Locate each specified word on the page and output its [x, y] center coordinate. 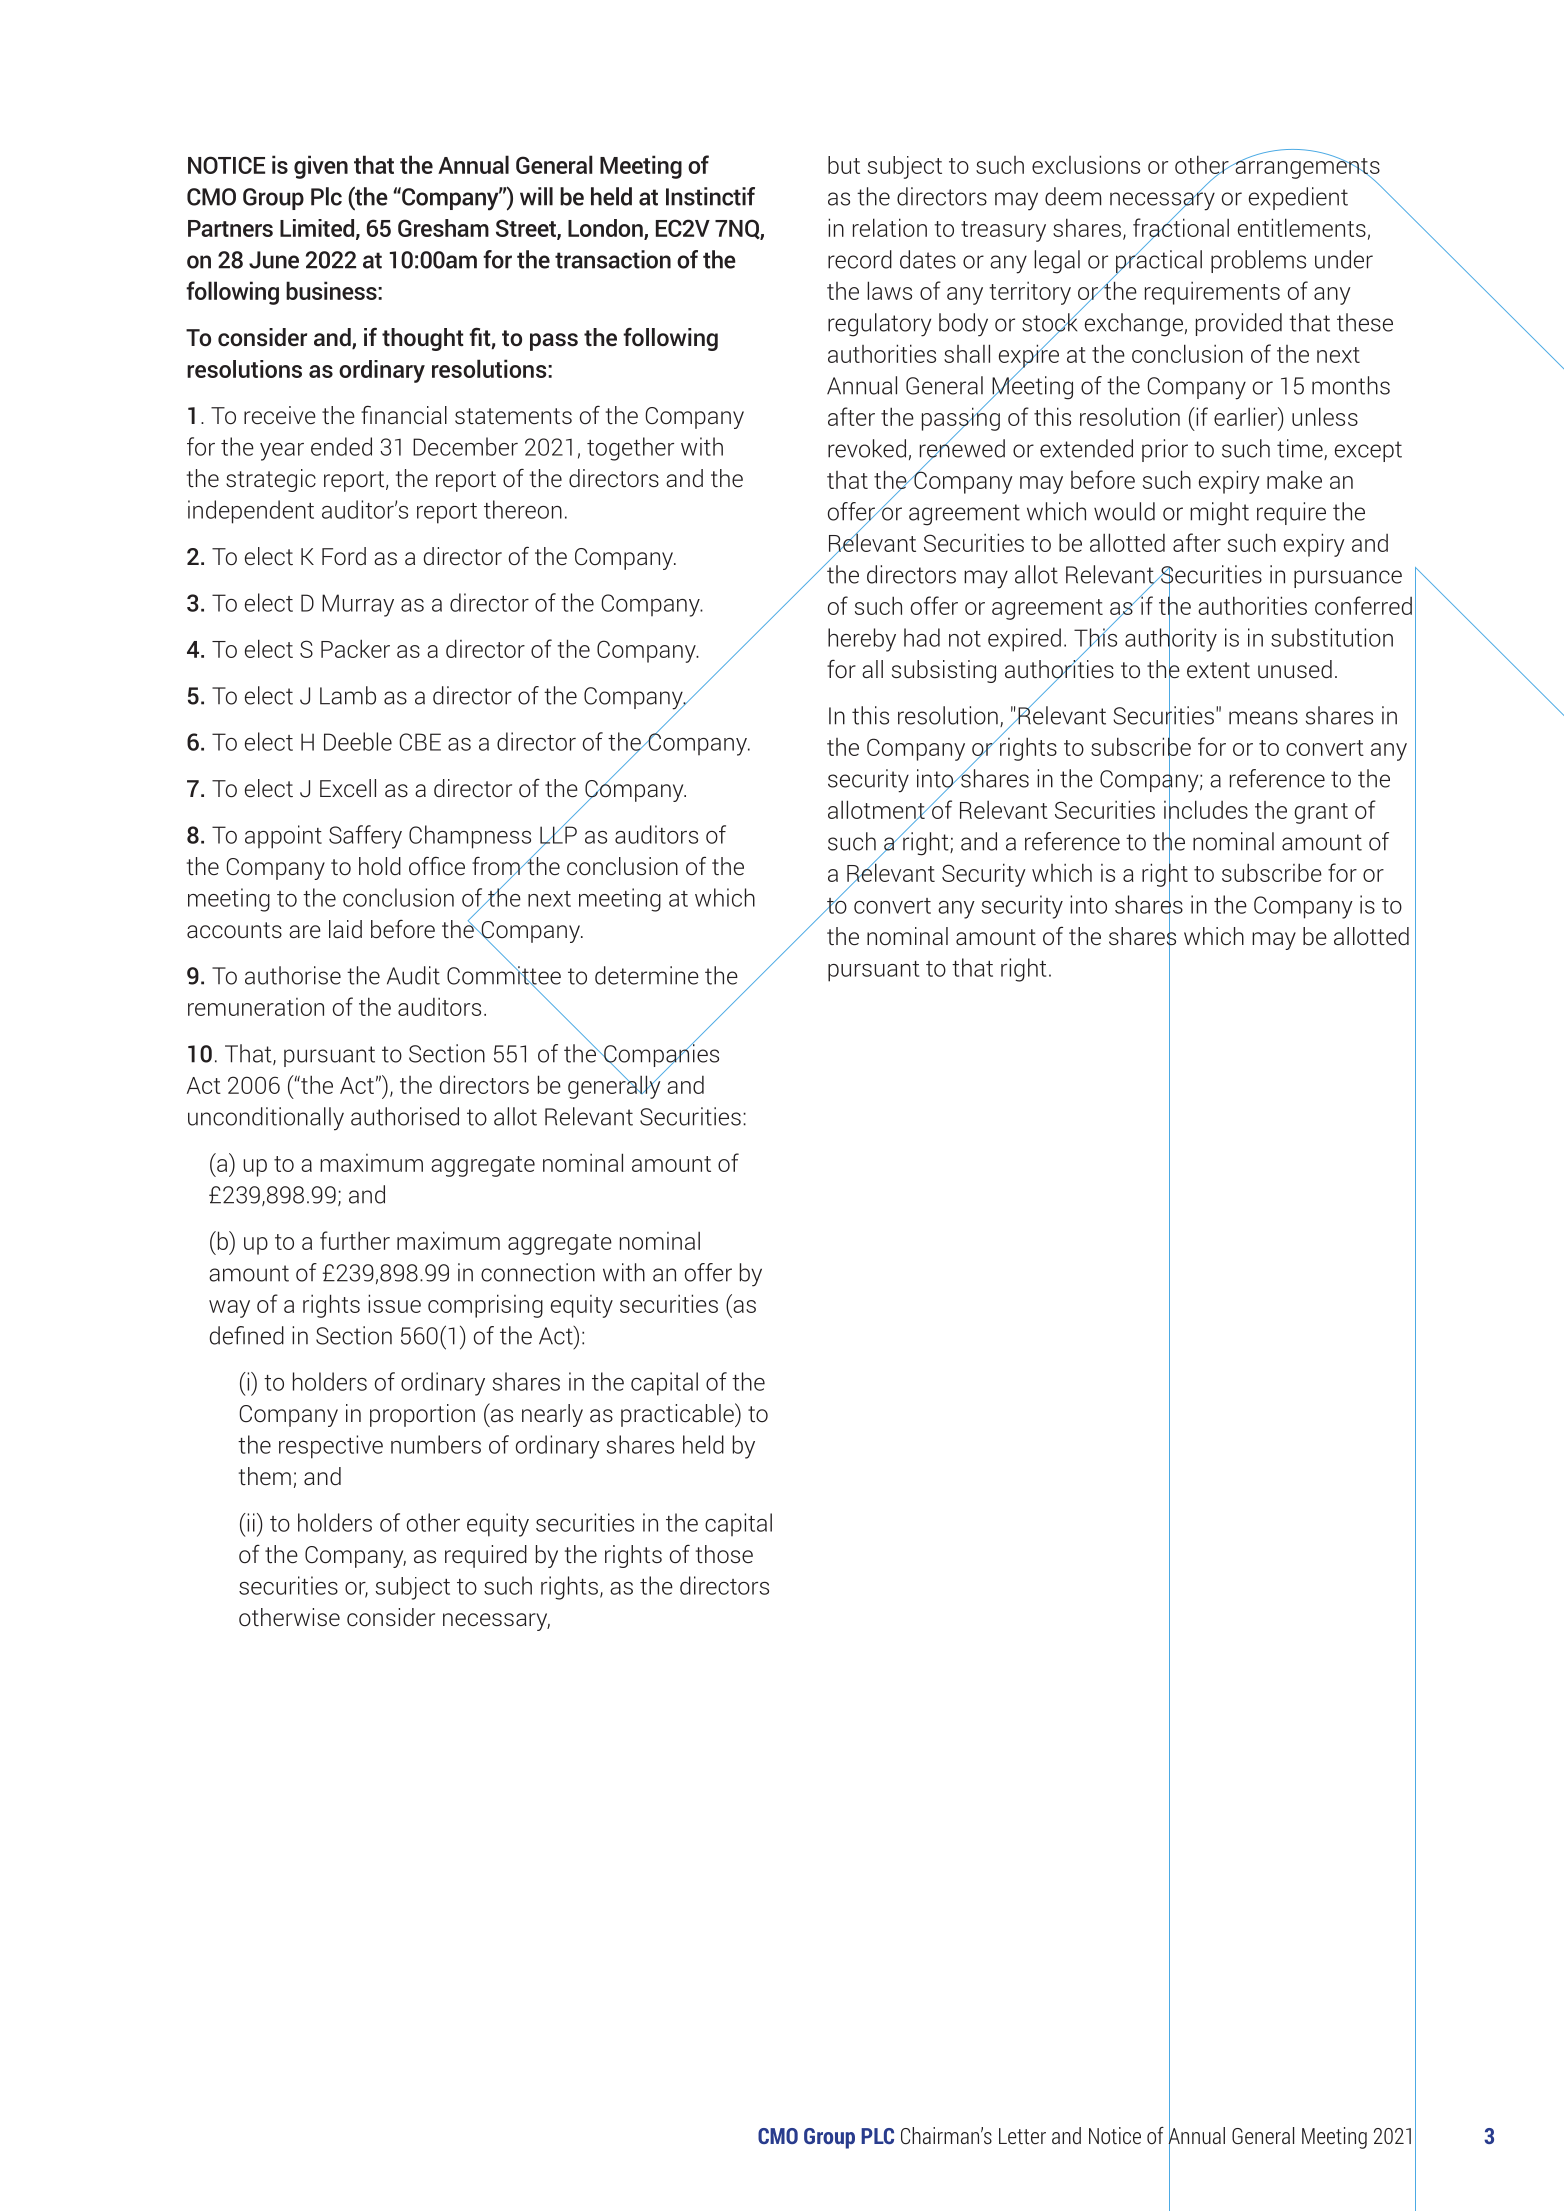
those [724, 1554]
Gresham [443, 228]
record [860, 259]
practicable [678, 1415]
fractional [1181, 227]
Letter [1022, 2136]
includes [1206, 810]
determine [647, 975]
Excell [348, 788]
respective [331, 1447]
